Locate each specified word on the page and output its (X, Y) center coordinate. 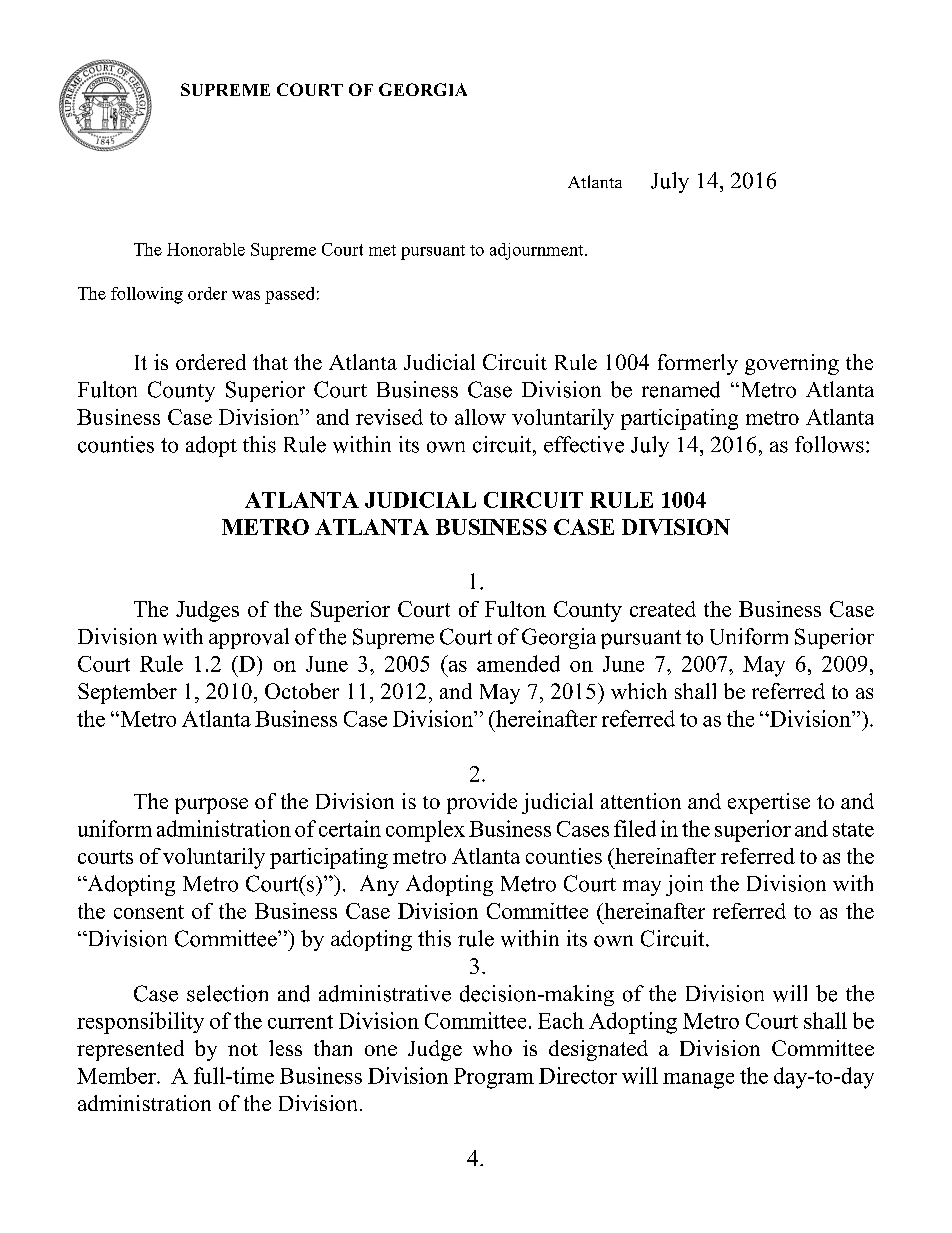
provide (482, 803)
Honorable (206, 249)
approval (249, 638)
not (243, 1049)
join (684, 885)
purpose (211, 806)
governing (792, 364)
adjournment (538, 251)
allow (480, 417)
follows (829, 444)
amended (518, 663)
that (270, 362)
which (639, 691)
